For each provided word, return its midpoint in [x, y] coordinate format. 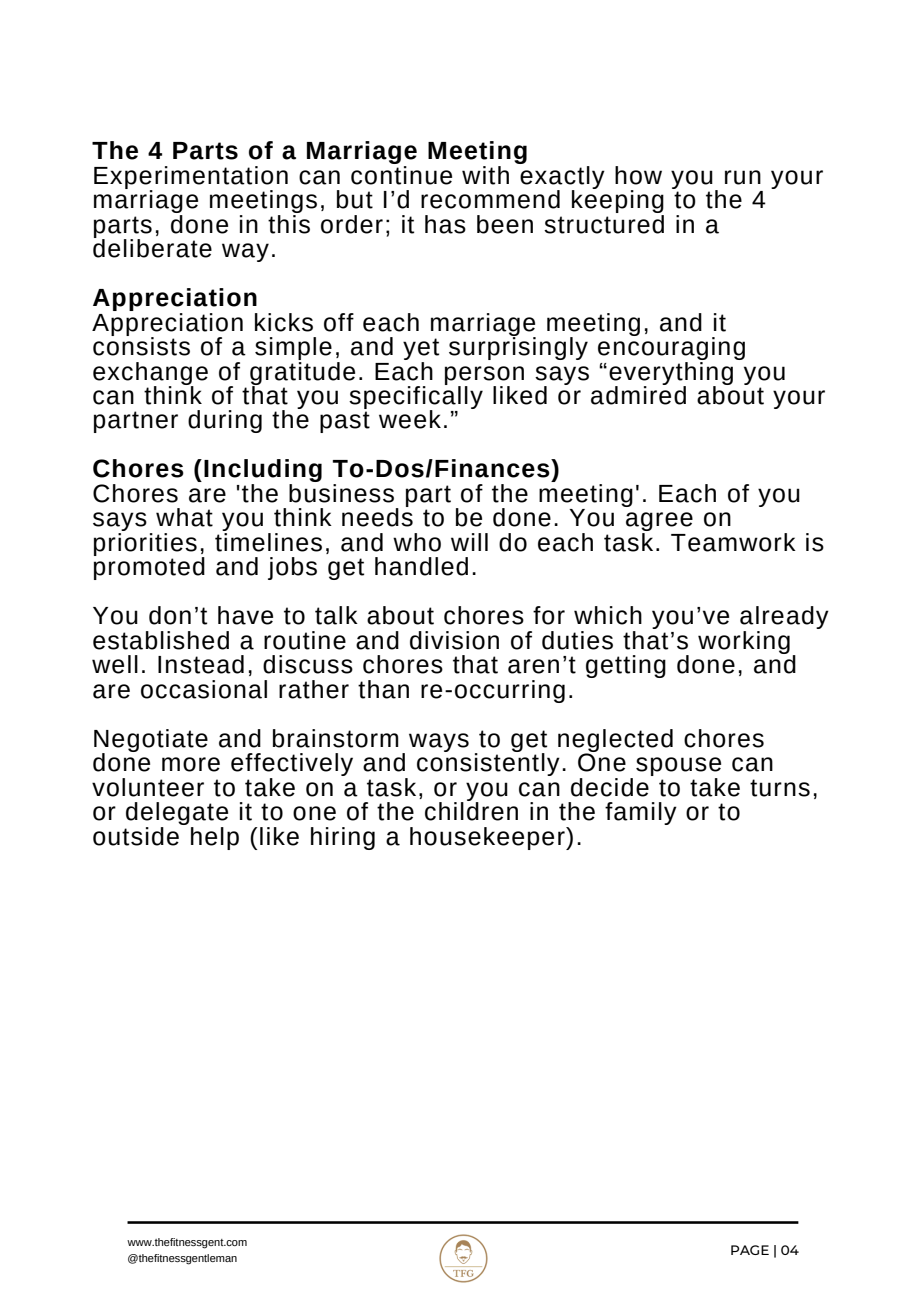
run [743, 177]
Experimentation [191, 178]
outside [137, 835]
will [469, 542]
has [445, 224]
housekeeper [488, 838]
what [184, 517]
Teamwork [733, 542]
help [215, 838]
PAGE [750, 1250]
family [641, 813]
